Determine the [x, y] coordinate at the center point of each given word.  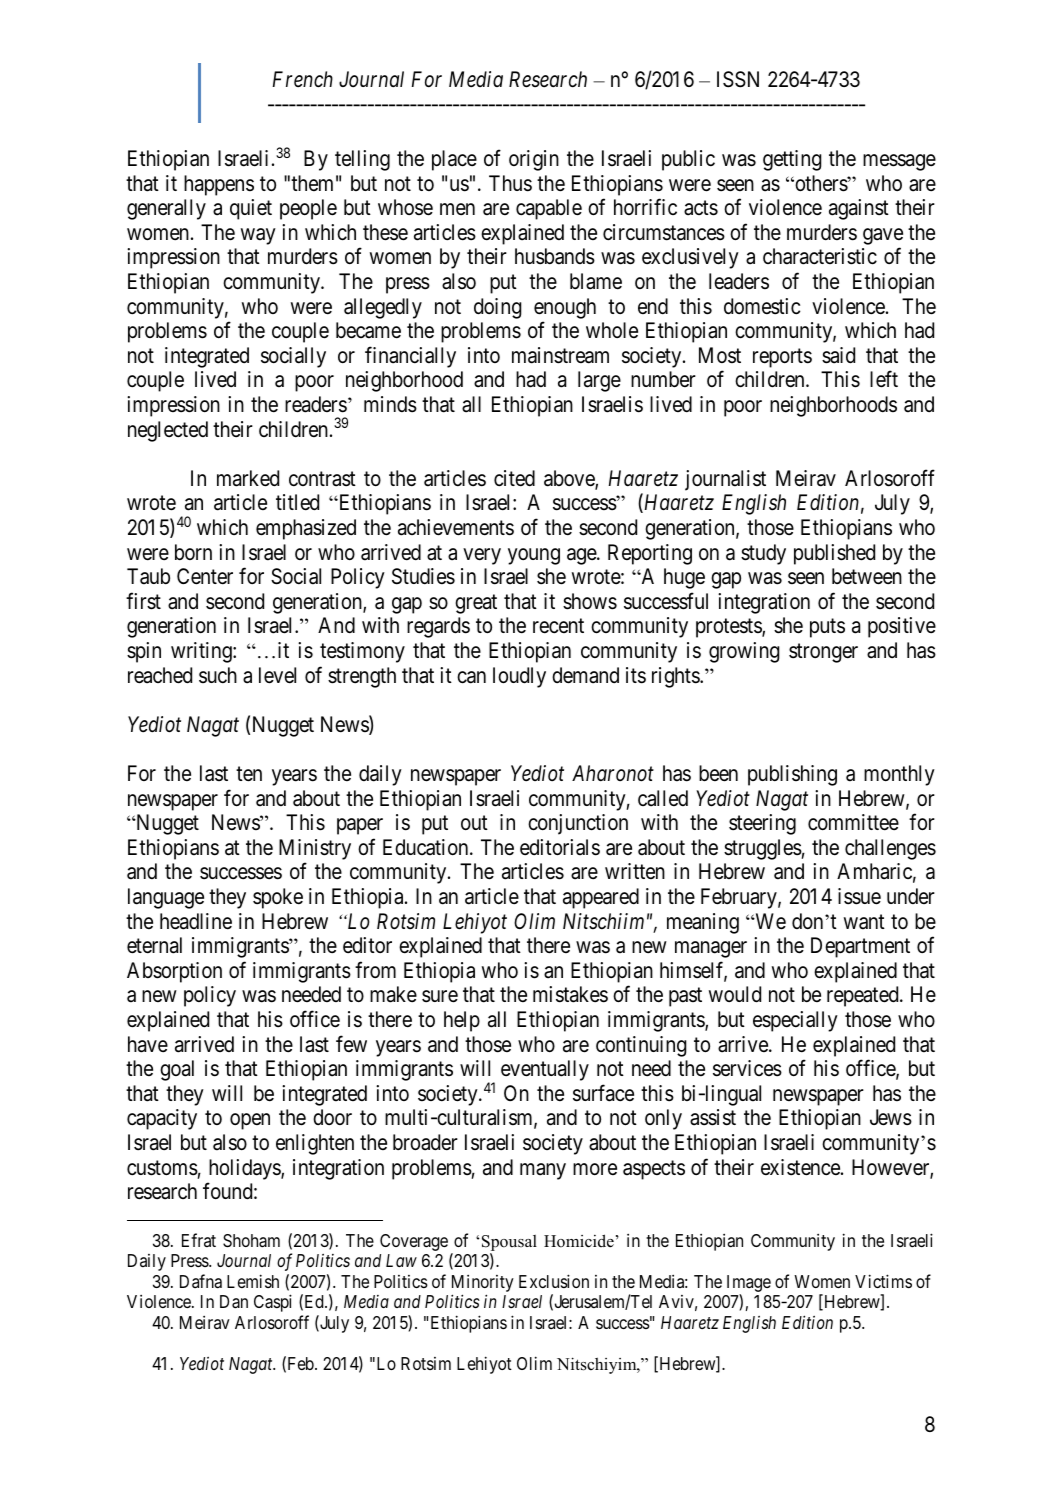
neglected [168, 431]
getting [792, 160]
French [303, 79]
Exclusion [554, 1281]
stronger [823, 653]
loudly [519, 677]
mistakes [570, 994]
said [838, 355]
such [218, 675]
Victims [883, 1281]
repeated [864, 996]
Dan [234, 1302]
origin [534, 160]
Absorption [174, 972]
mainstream [560, 355]
